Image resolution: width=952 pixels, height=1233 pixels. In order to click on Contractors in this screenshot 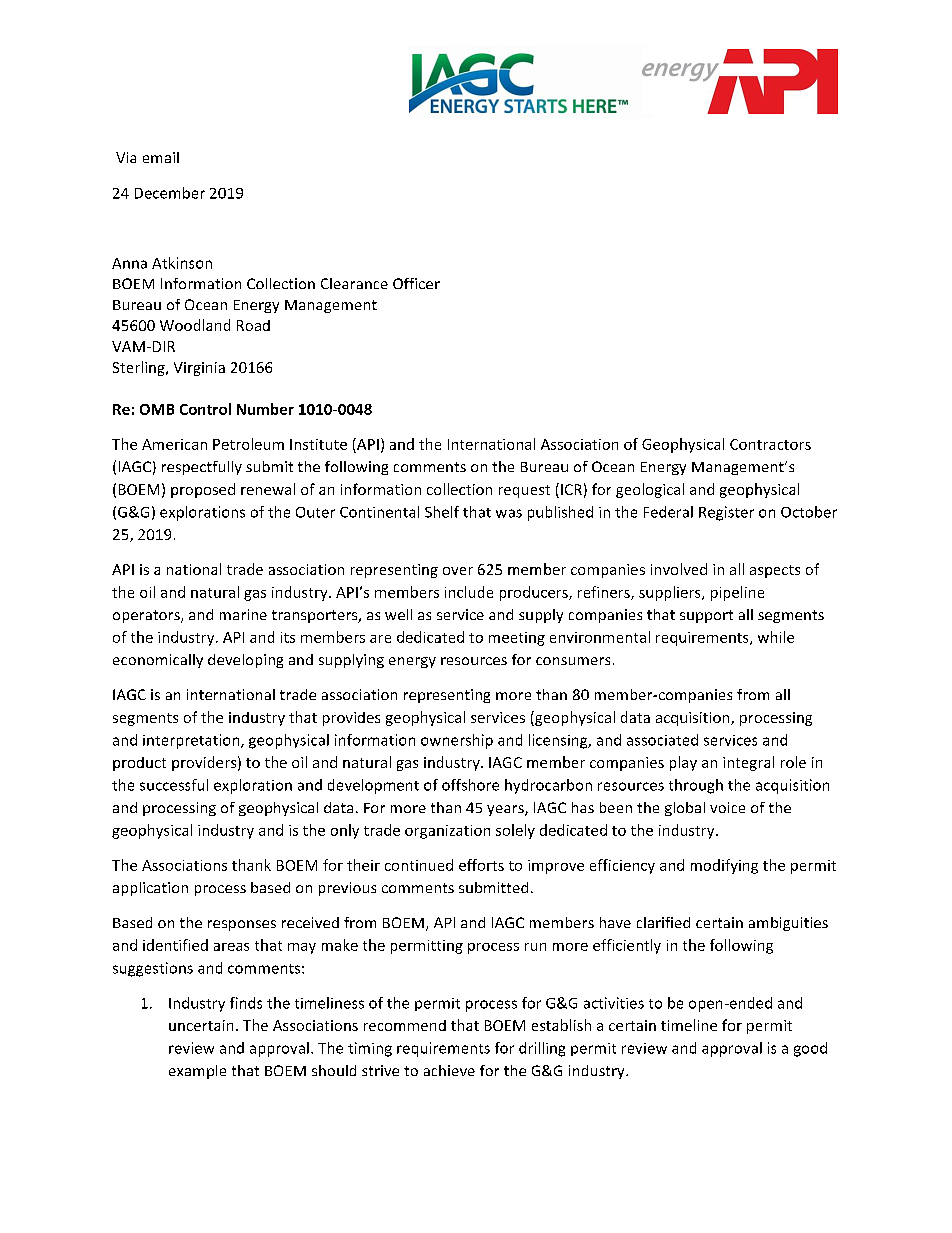, I will do `click(770, 444)`.
